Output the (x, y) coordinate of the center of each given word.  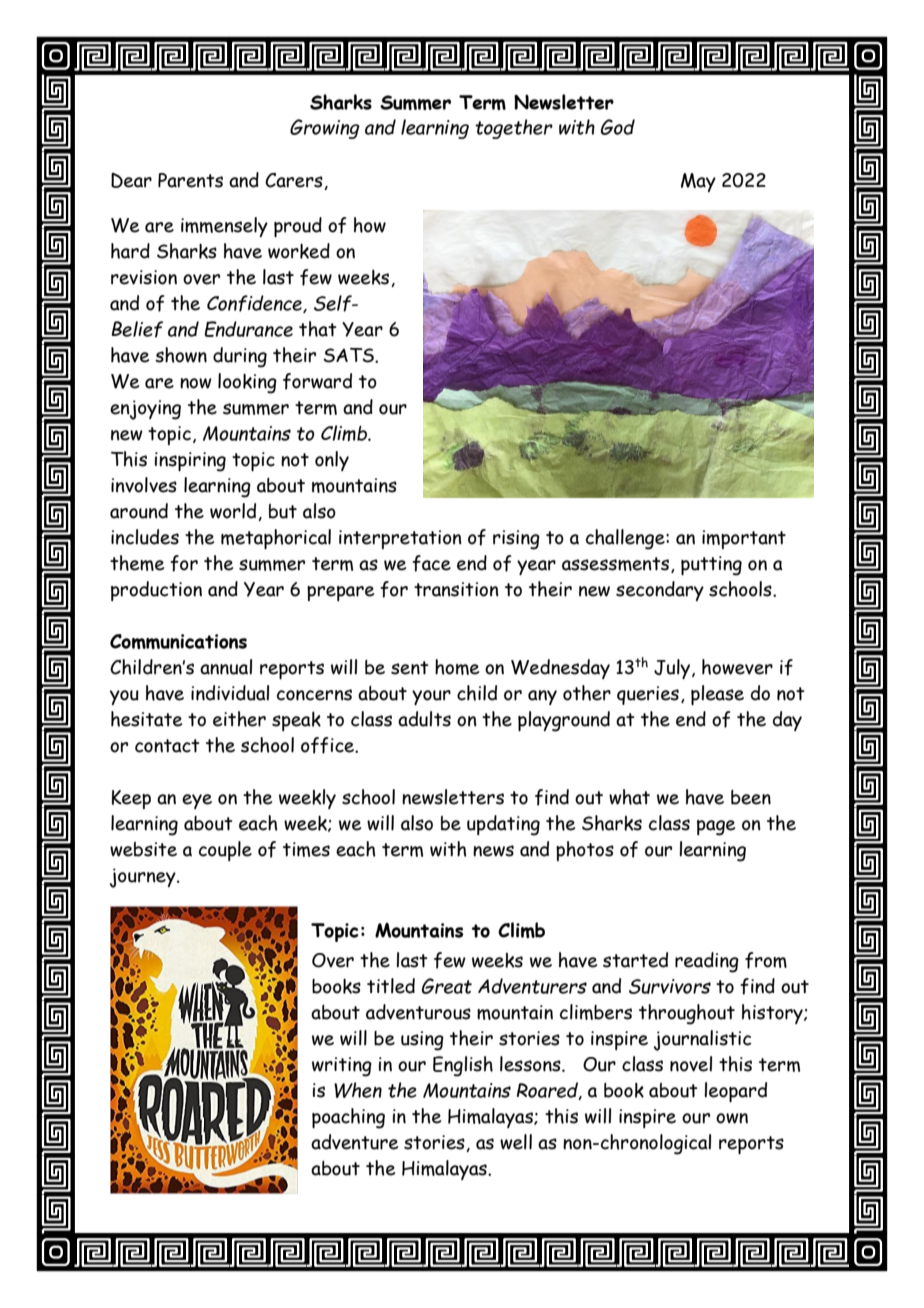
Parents (190, 180)
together (514, 129)
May (698, 182)
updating (503, 825)
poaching (348, 1118)
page (716, 828)
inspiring (190, 462)
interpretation (400, 539)
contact (167, 746)
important (744, 539)
